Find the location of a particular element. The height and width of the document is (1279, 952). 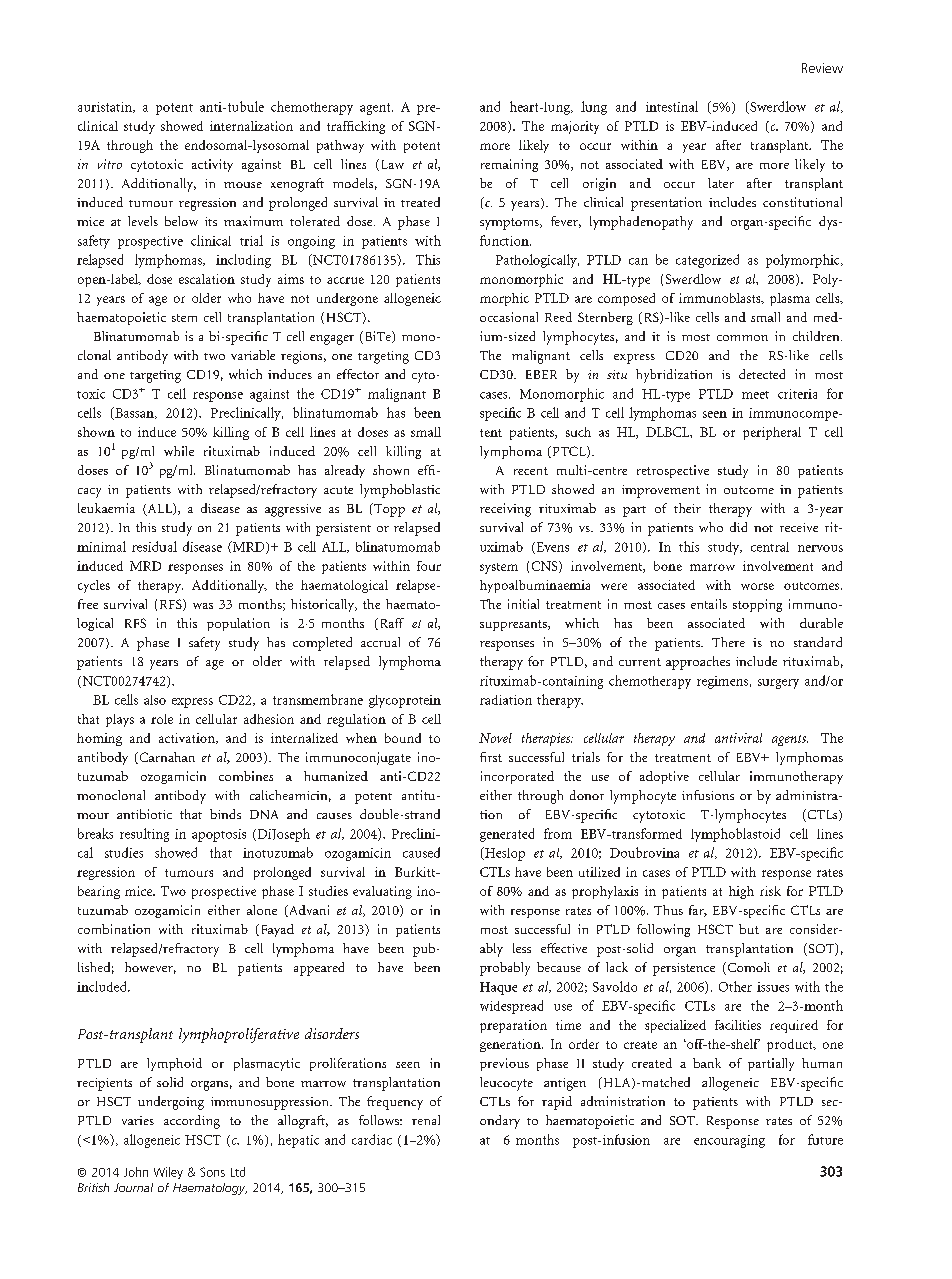

Wiley is located at coordinates (168, 1173).
